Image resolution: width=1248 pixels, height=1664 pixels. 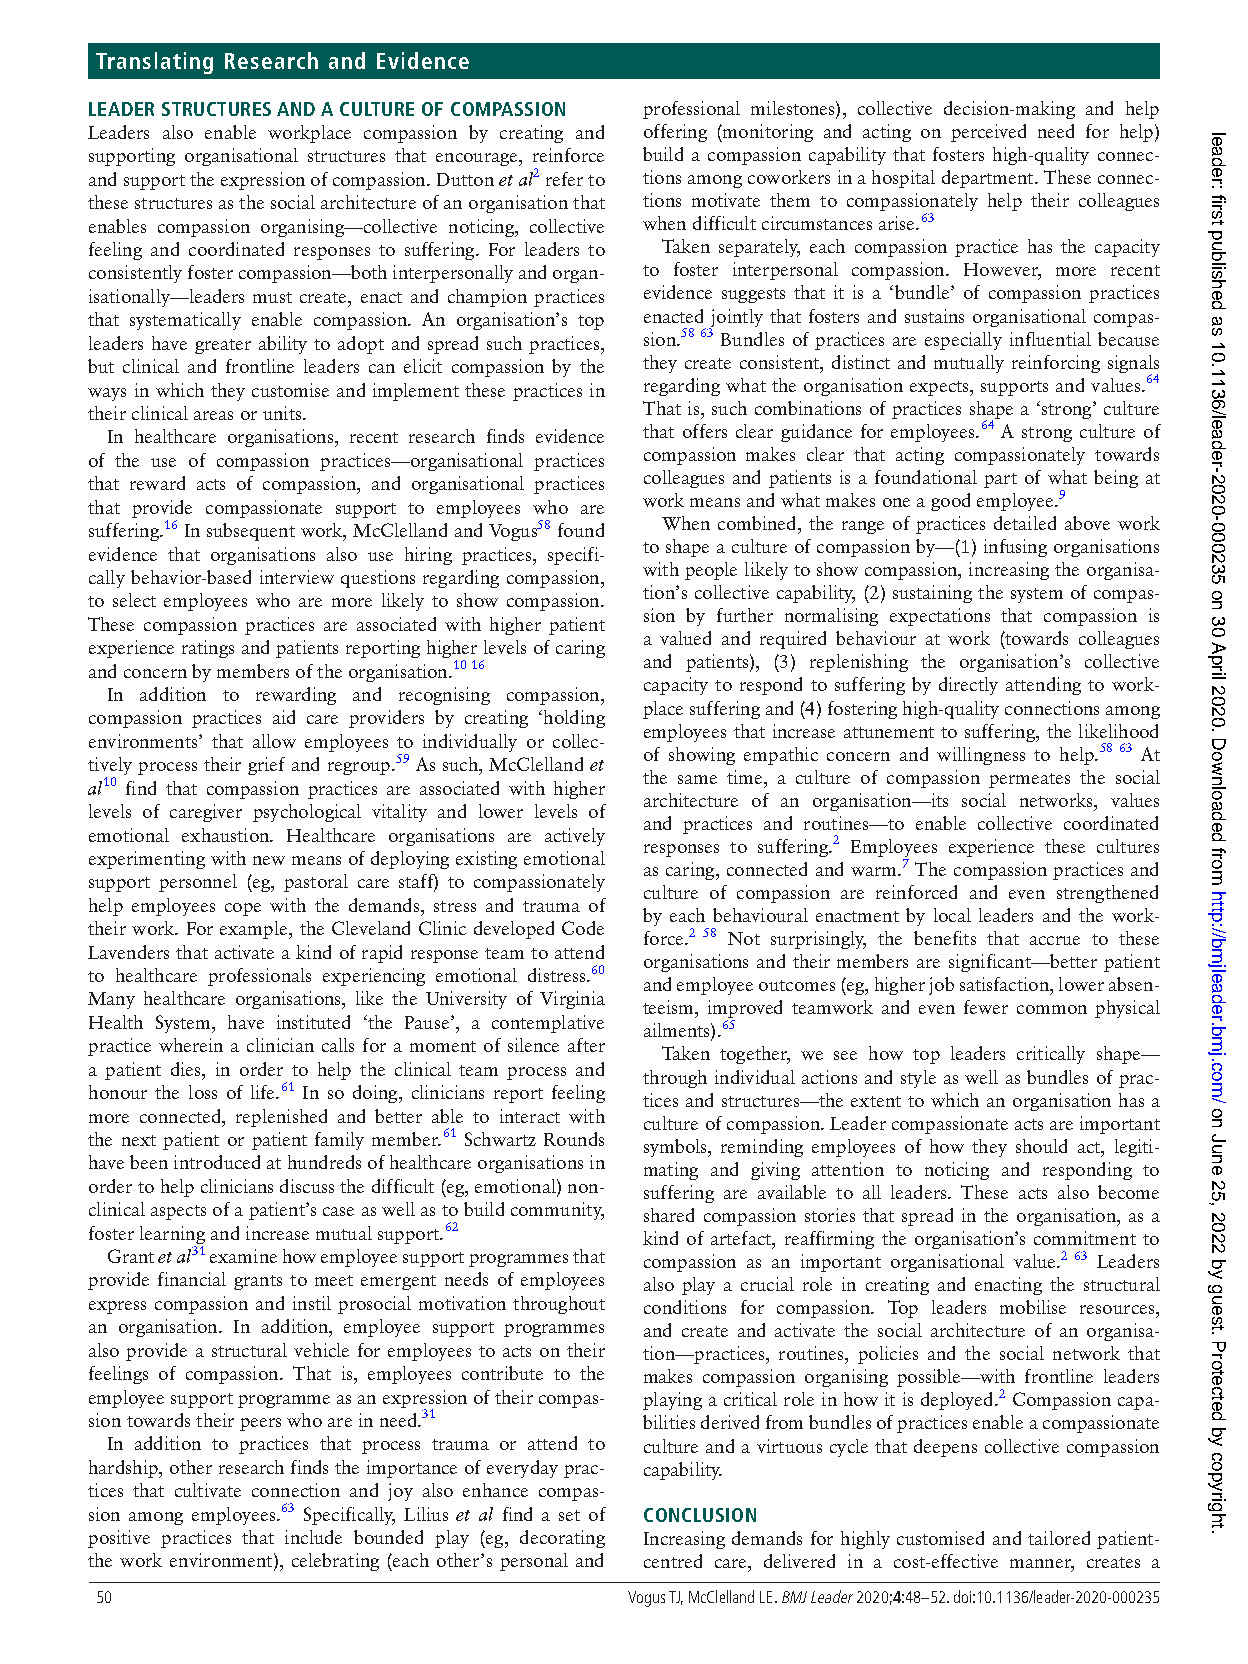 I want to click on cultivate, so click(x=208, y=1490).
